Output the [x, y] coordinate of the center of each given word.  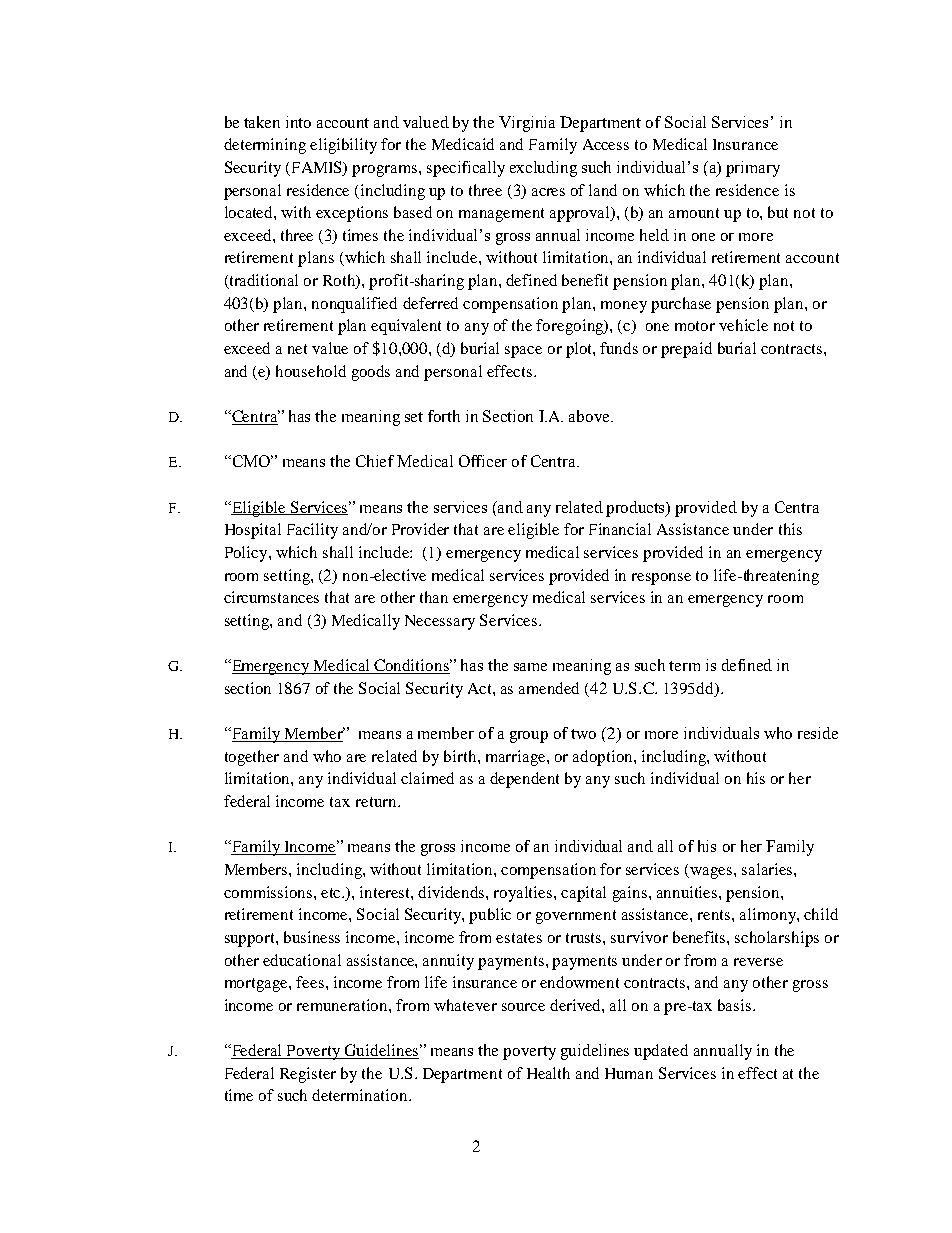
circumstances [271, 597]
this [790, 529]
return [377, 802]
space [523, 352]
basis [736, 1005]
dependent [524, 780]
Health [548, 1073]
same [530, 667]
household [311, 371]
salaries [768, 869]
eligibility [343, 146]
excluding [543, 169]
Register [308, 1075]
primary [753, 169]
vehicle [743, 325]
